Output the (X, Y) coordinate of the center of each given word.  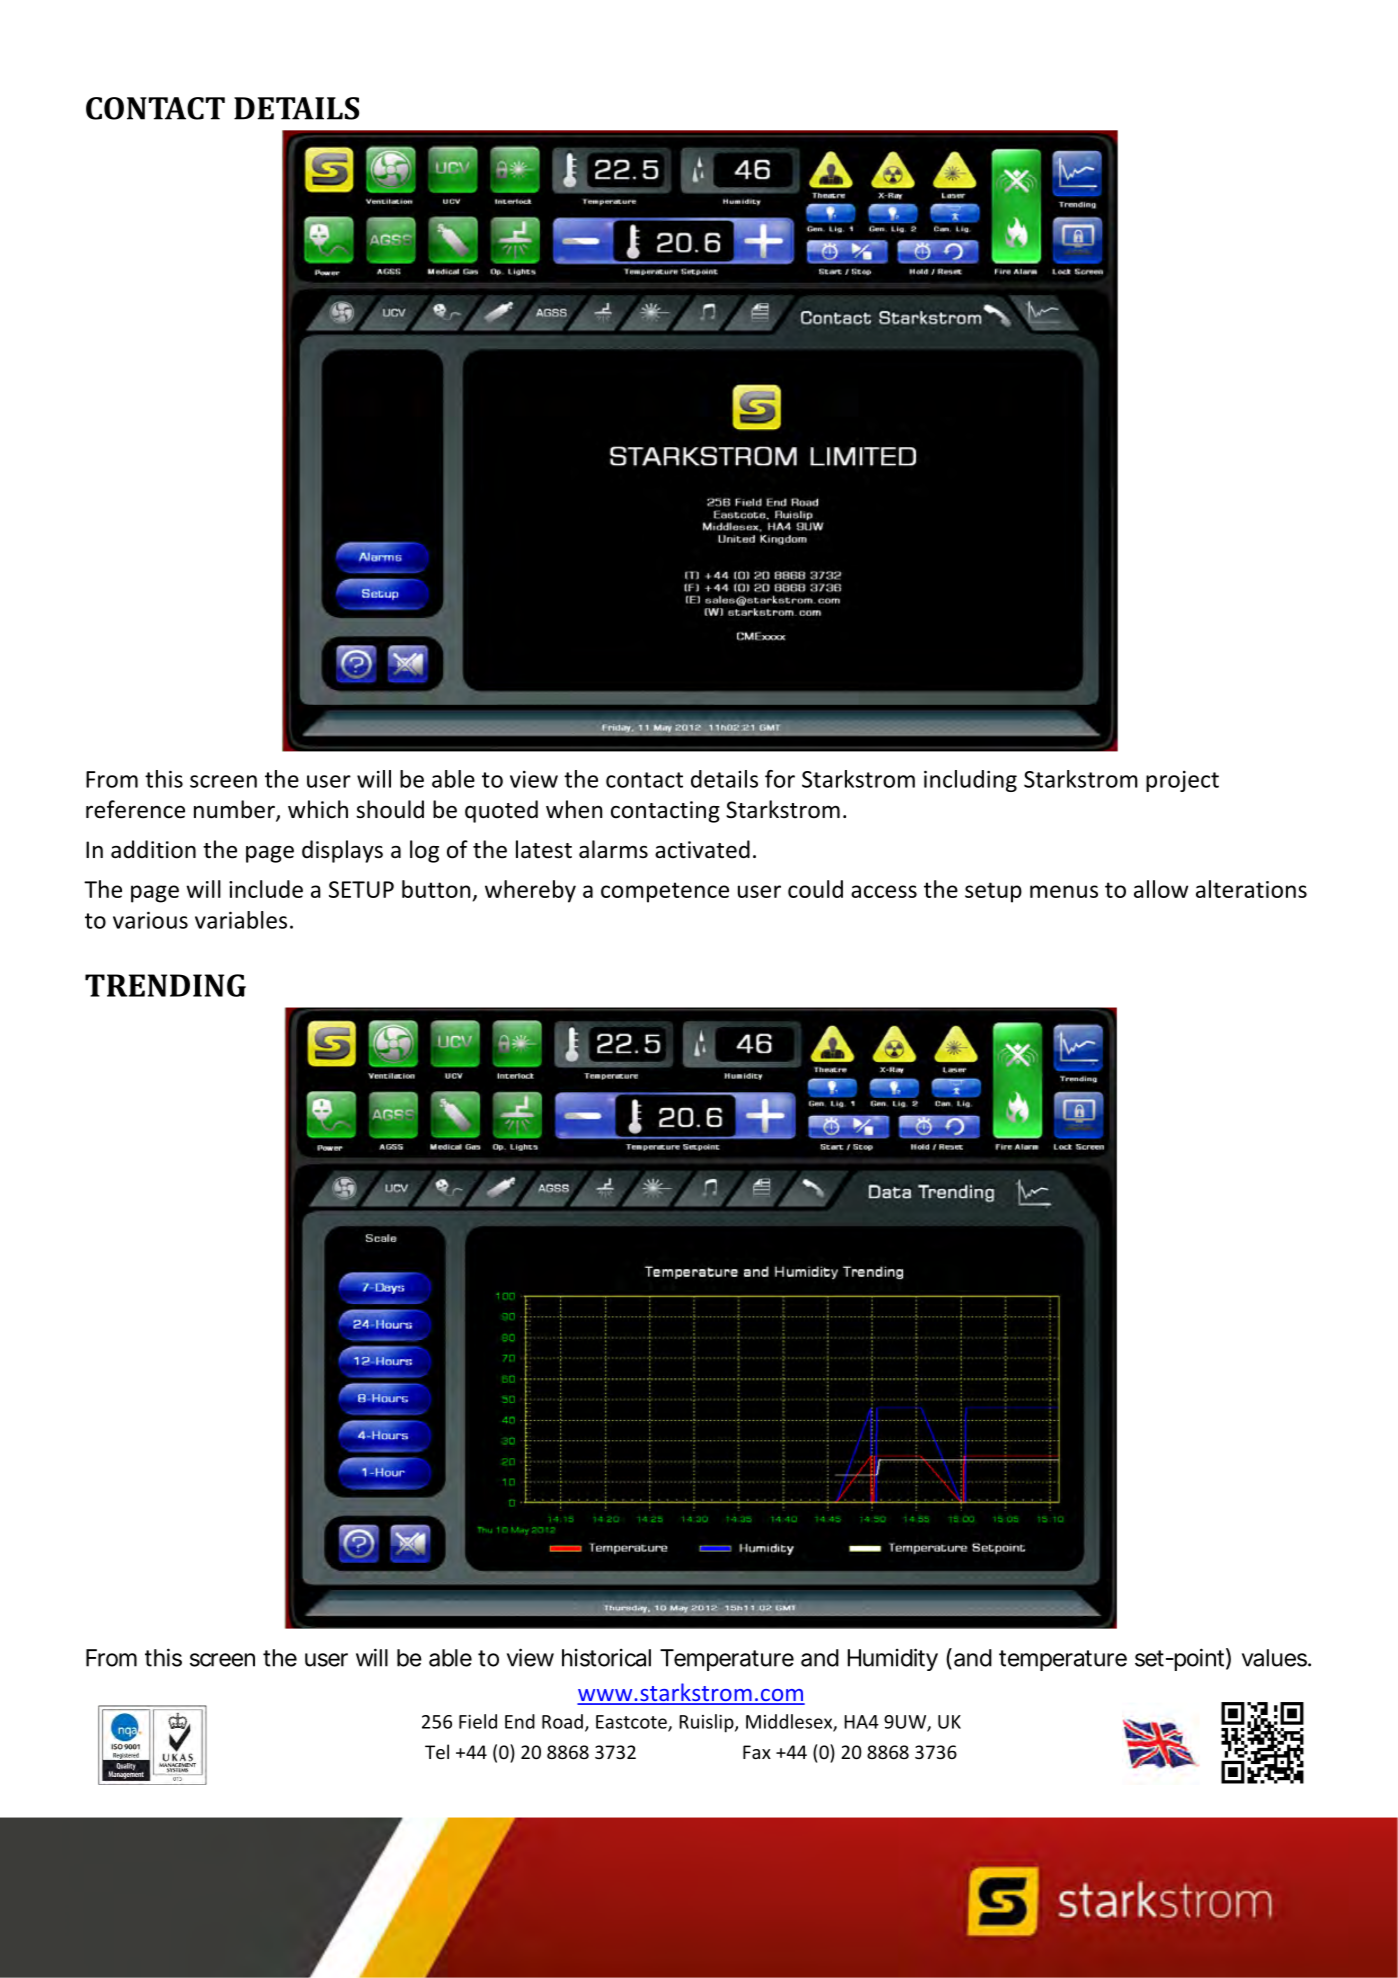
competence (665, 892)
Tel (437, 1751)
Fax (757, 1752)
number (235, 810)
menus (1064, 891)
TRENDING (165, 985)
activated (702, 849)
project (1182, 781)
